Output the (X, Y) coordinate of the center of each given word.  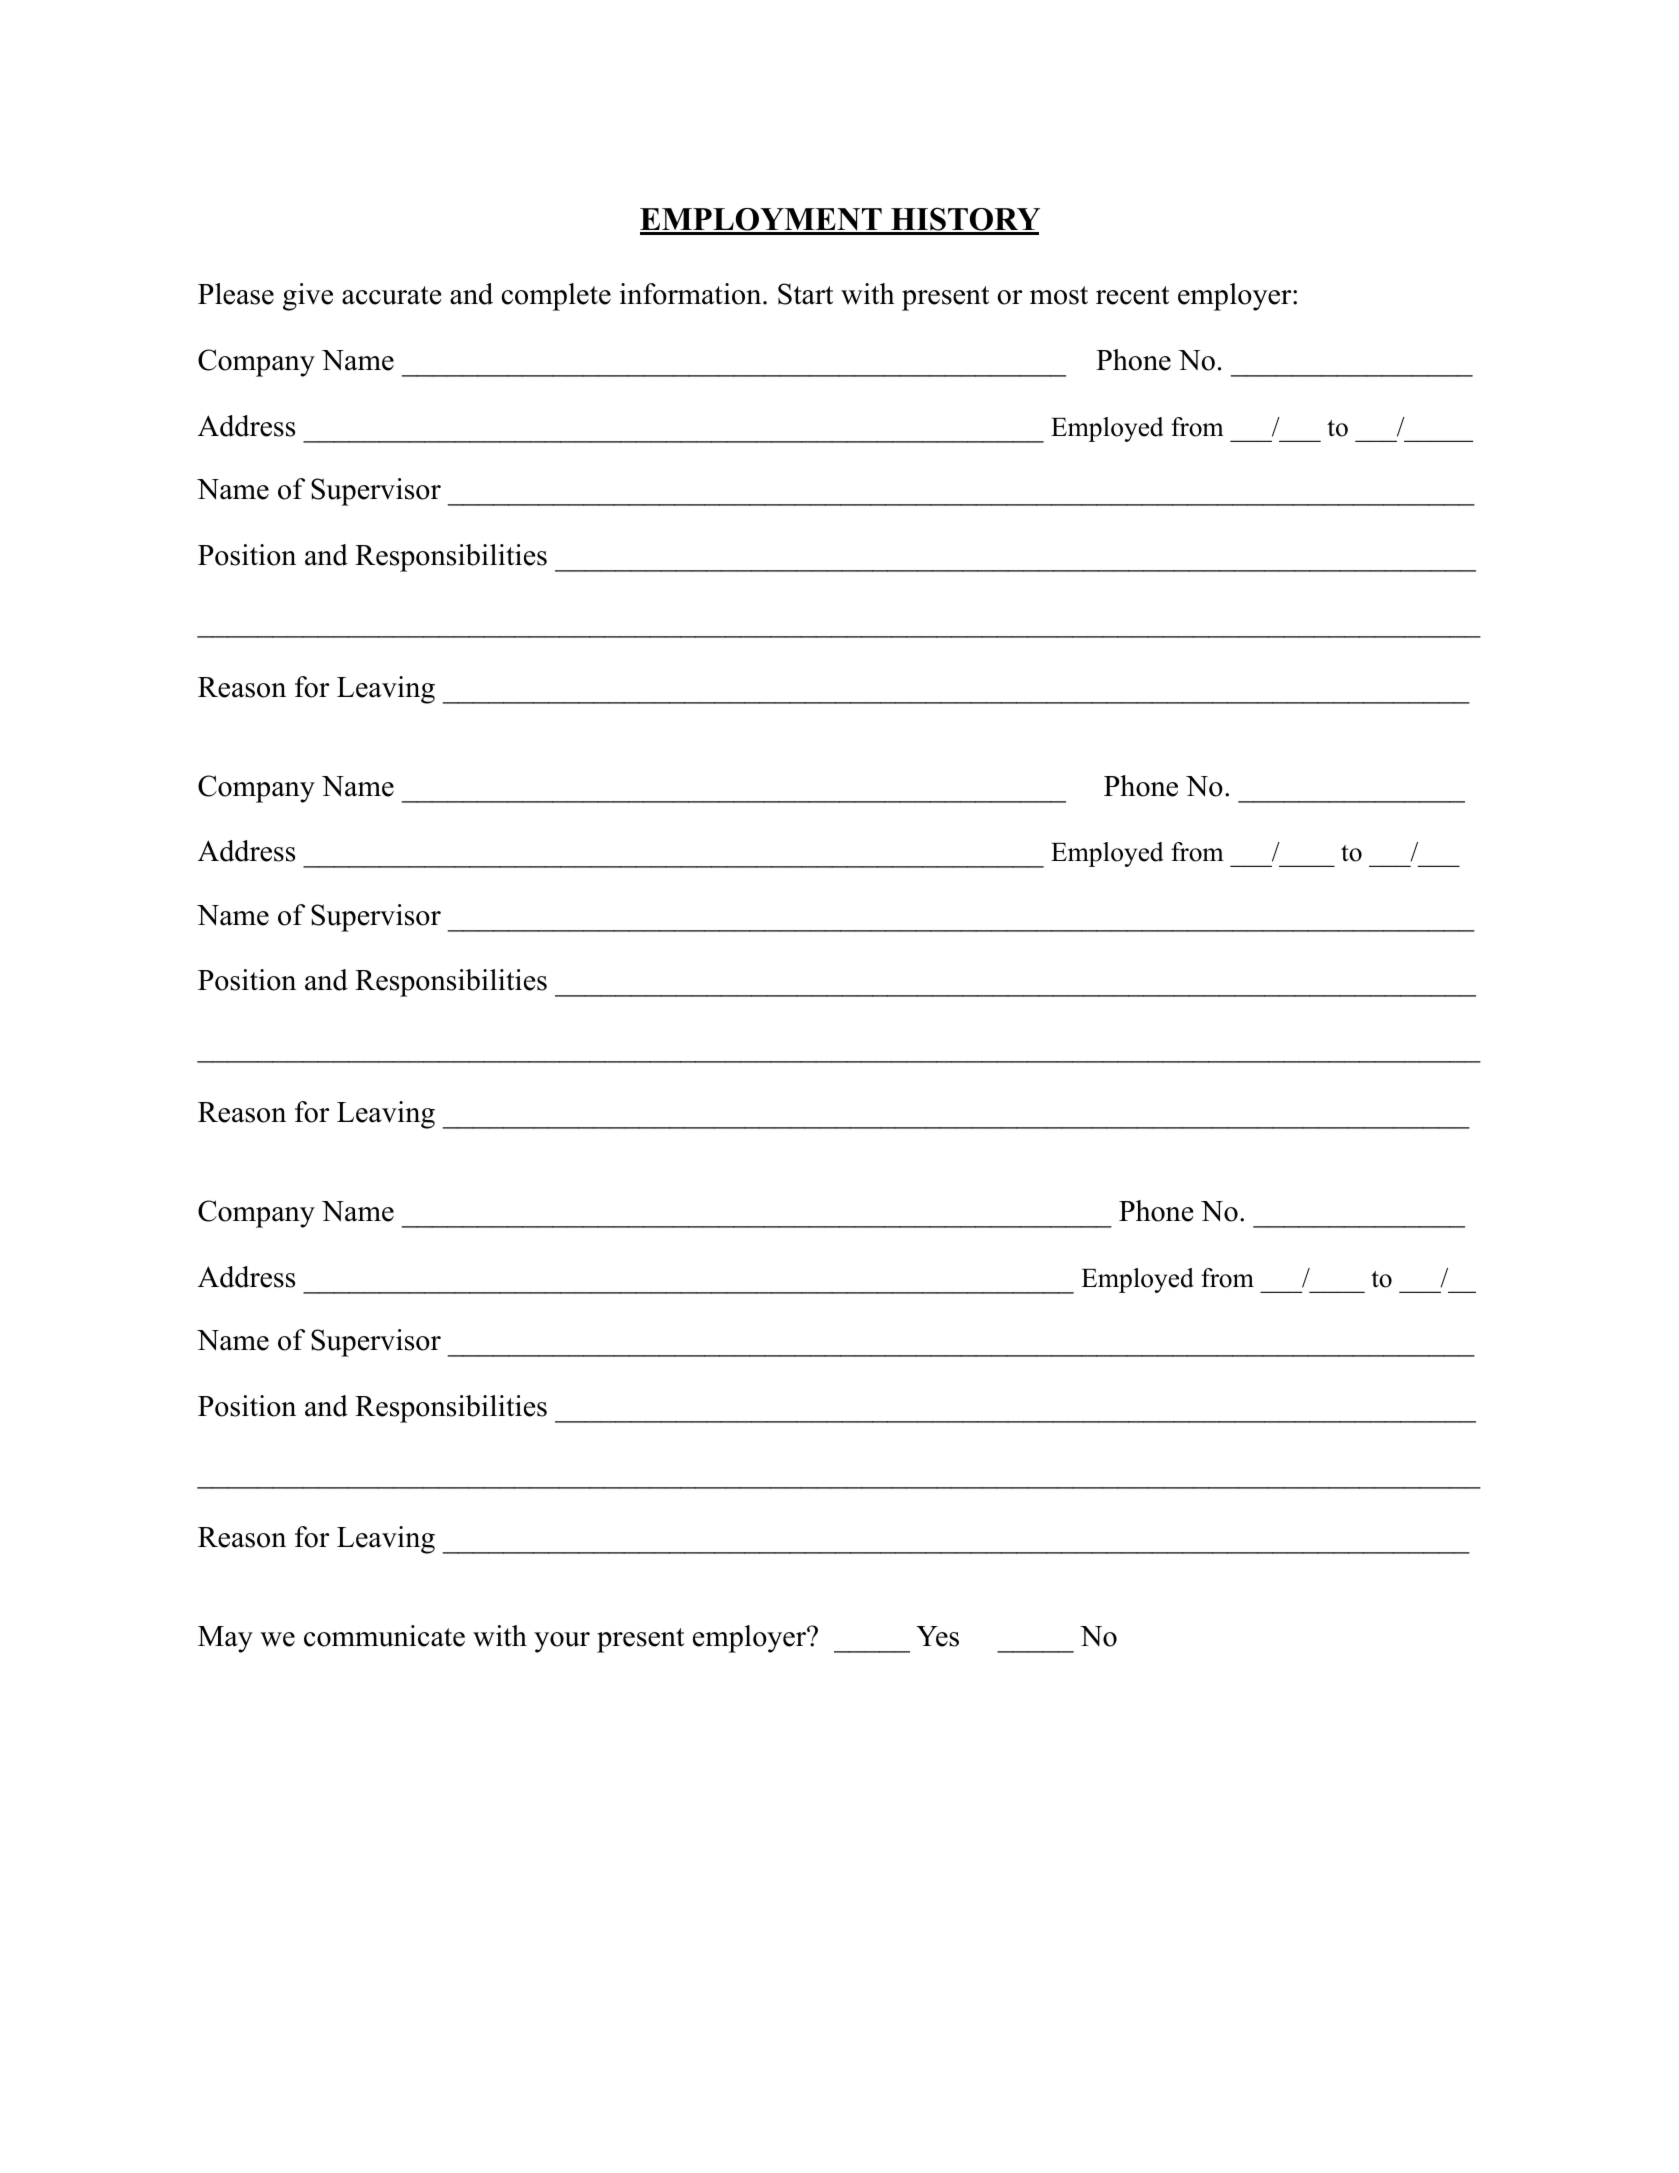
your (562, 1642)
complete (556, 297)
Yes (937, 1636)
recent (1132, 295)
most (1059, 295)
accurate (392, 295)
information (692, 294)
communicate (384, 1636)
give (308, 297)
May (225, 1639)
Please (236, 294)
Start (805, 294)
